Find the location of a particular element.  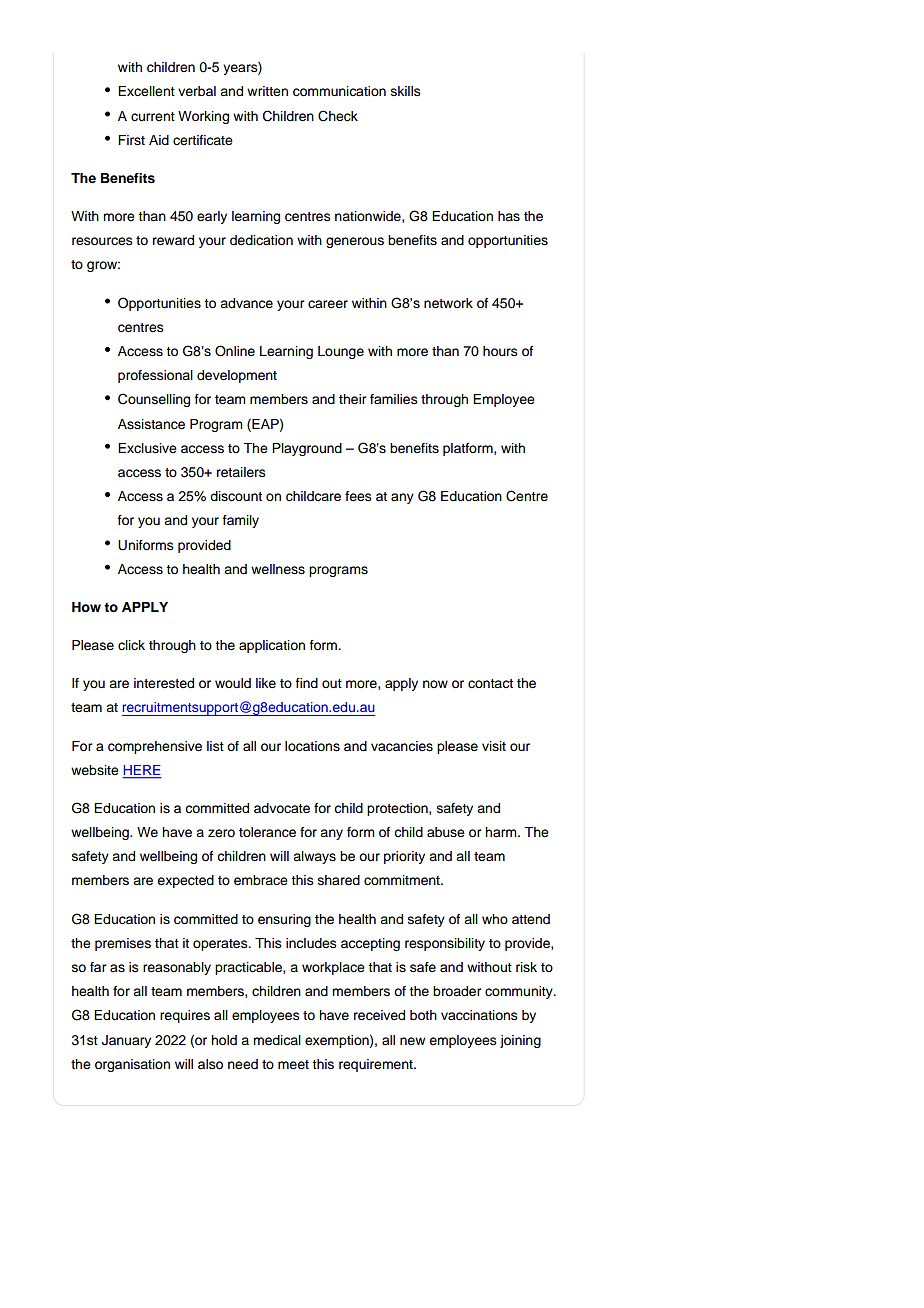

Playground is located at coordinates (307, 449).
